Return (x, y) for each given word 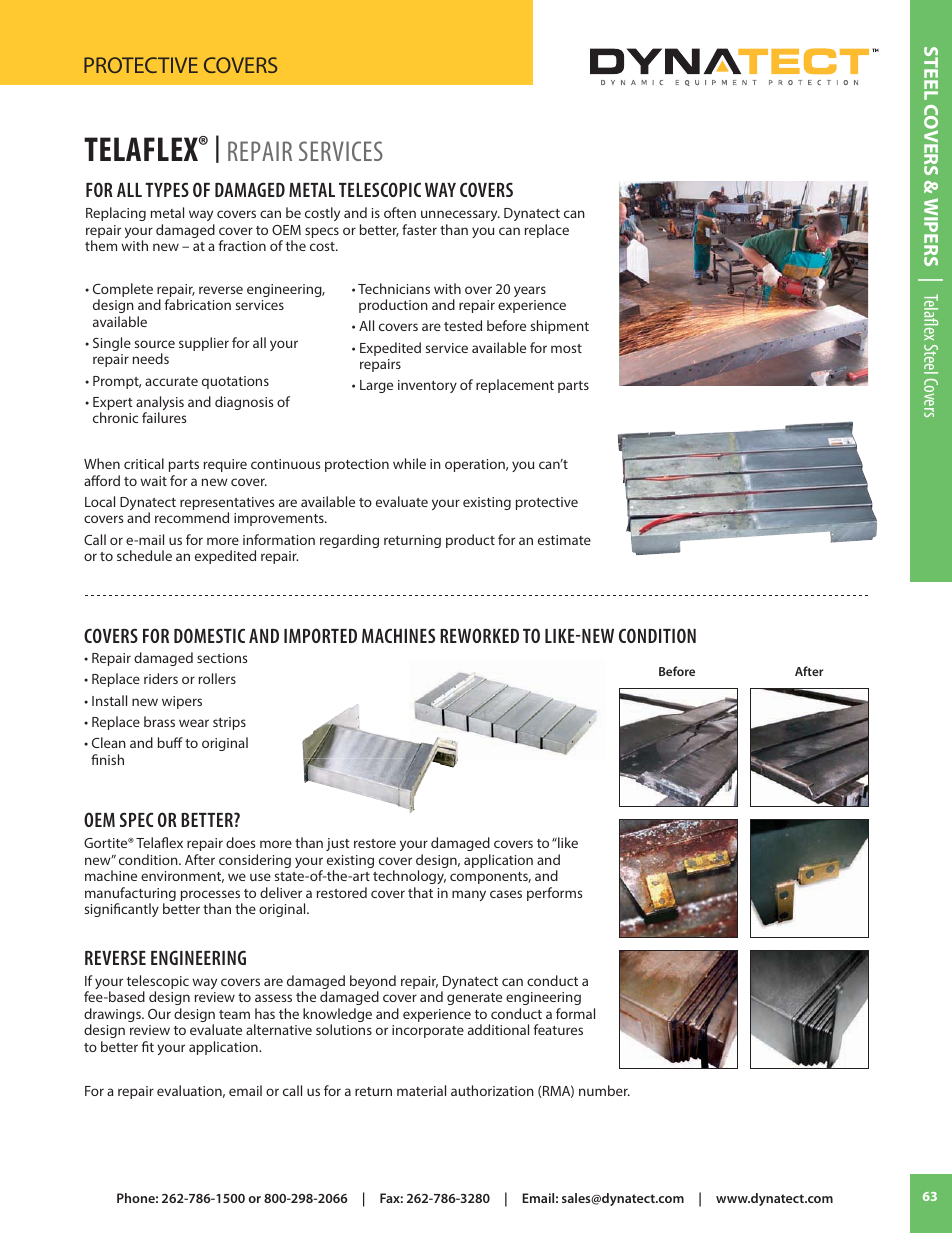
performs (554, 894)
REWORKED (479, 635)
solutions (344, 1029)
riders (161, 678)
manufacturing (130, 895)
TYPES (167, 189)
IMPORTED (320, 635)
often (400, 212)
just (338, 844)
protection (357, 465)
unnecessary (460, 215)
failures (164, 417)
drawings (113, 1016)
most (566, 348)
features (558, 1029)
